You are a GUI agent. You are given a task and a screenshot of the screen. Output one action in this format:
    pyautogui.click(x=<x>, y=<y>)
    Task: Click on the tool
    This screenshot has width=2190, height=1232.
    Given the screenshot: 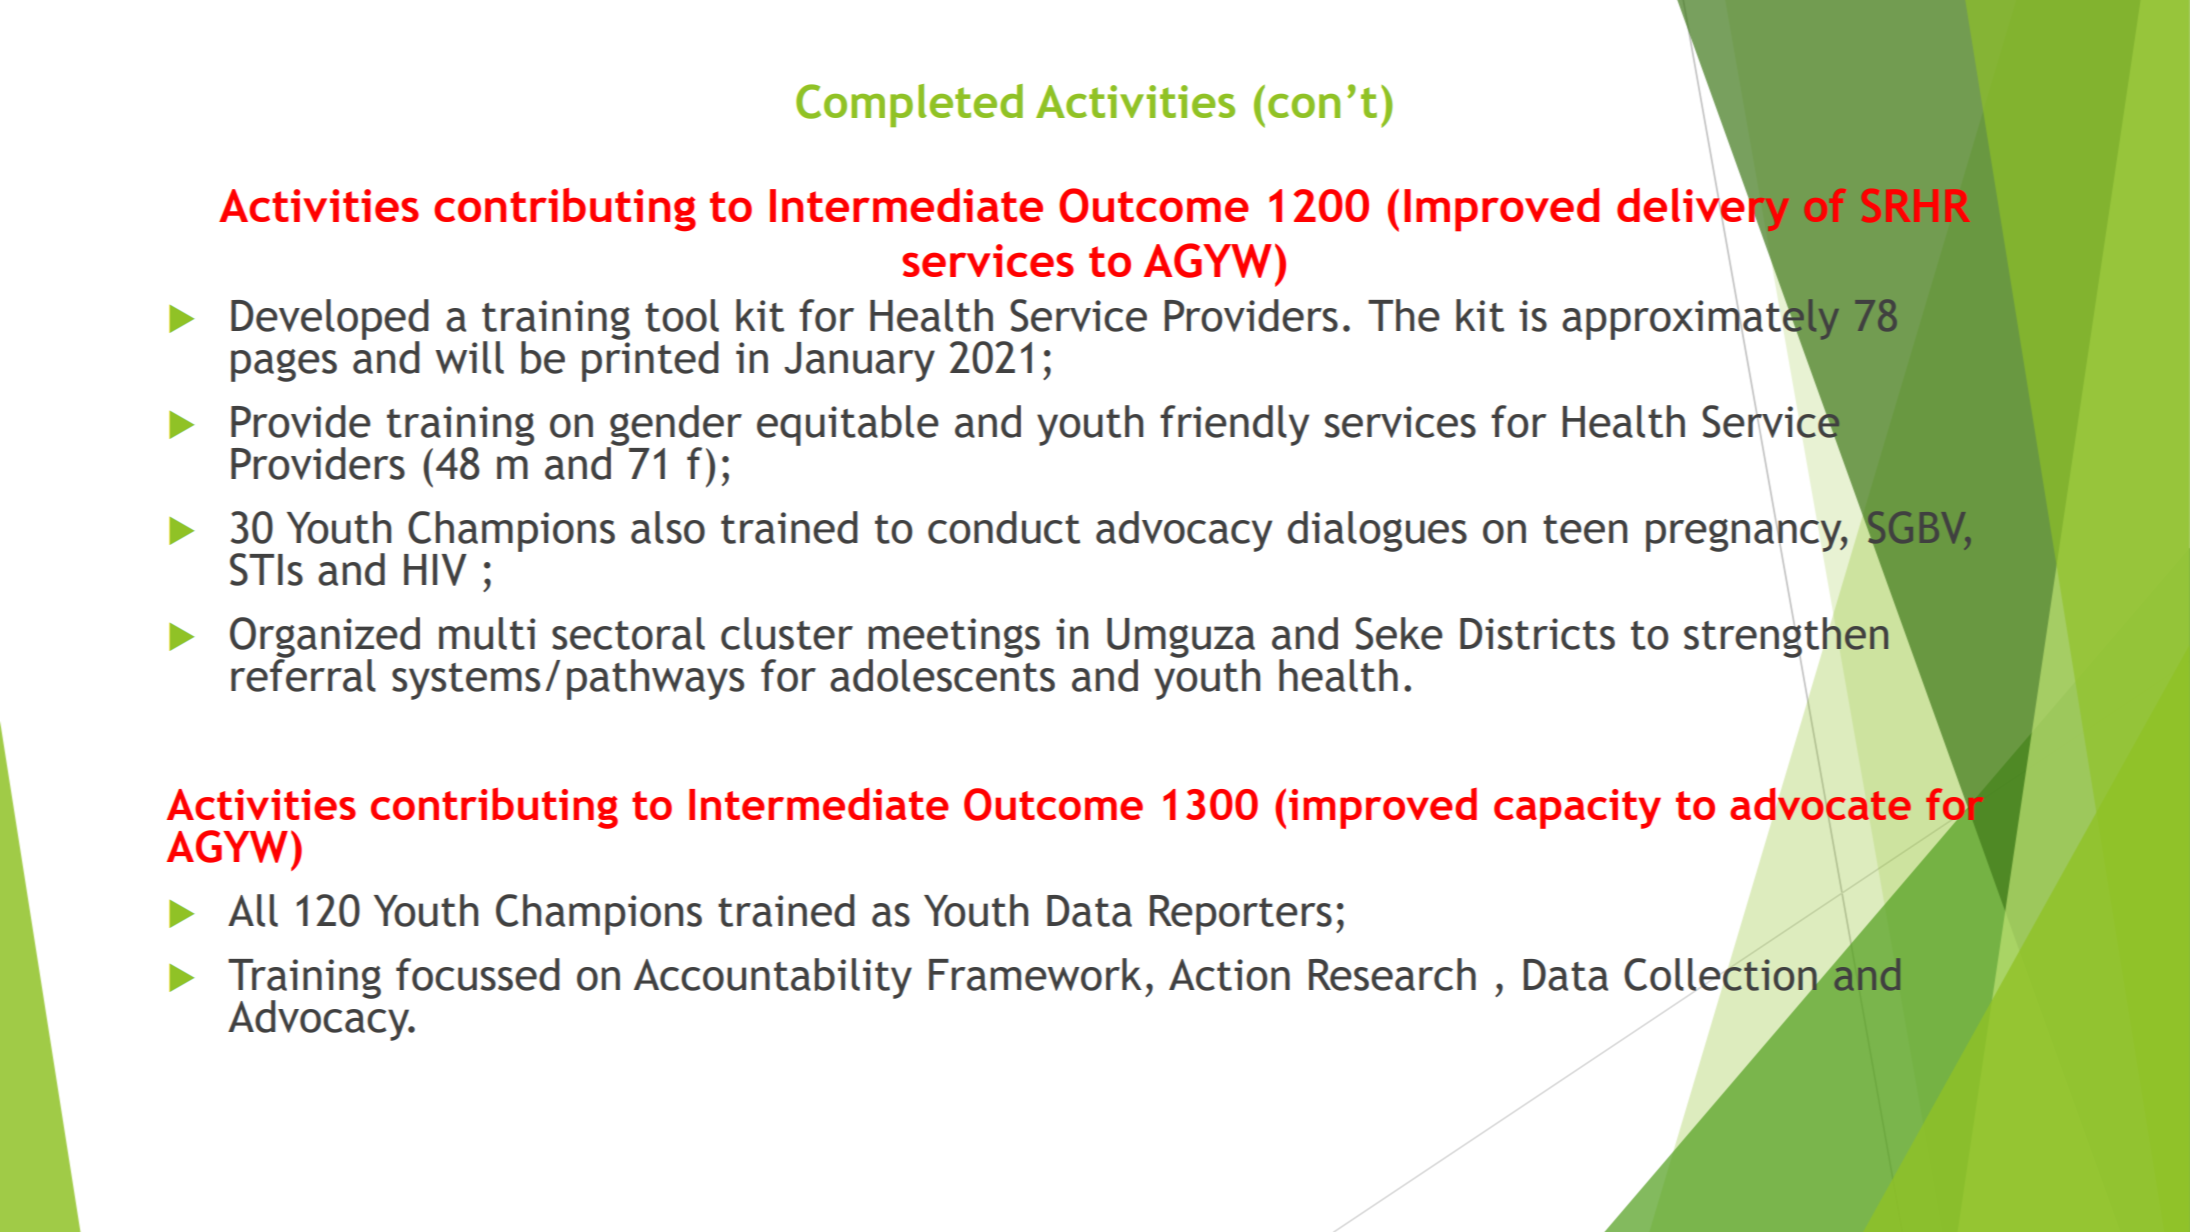 What is the action you would take?
    pyautogui.click(x=682, y=315)
